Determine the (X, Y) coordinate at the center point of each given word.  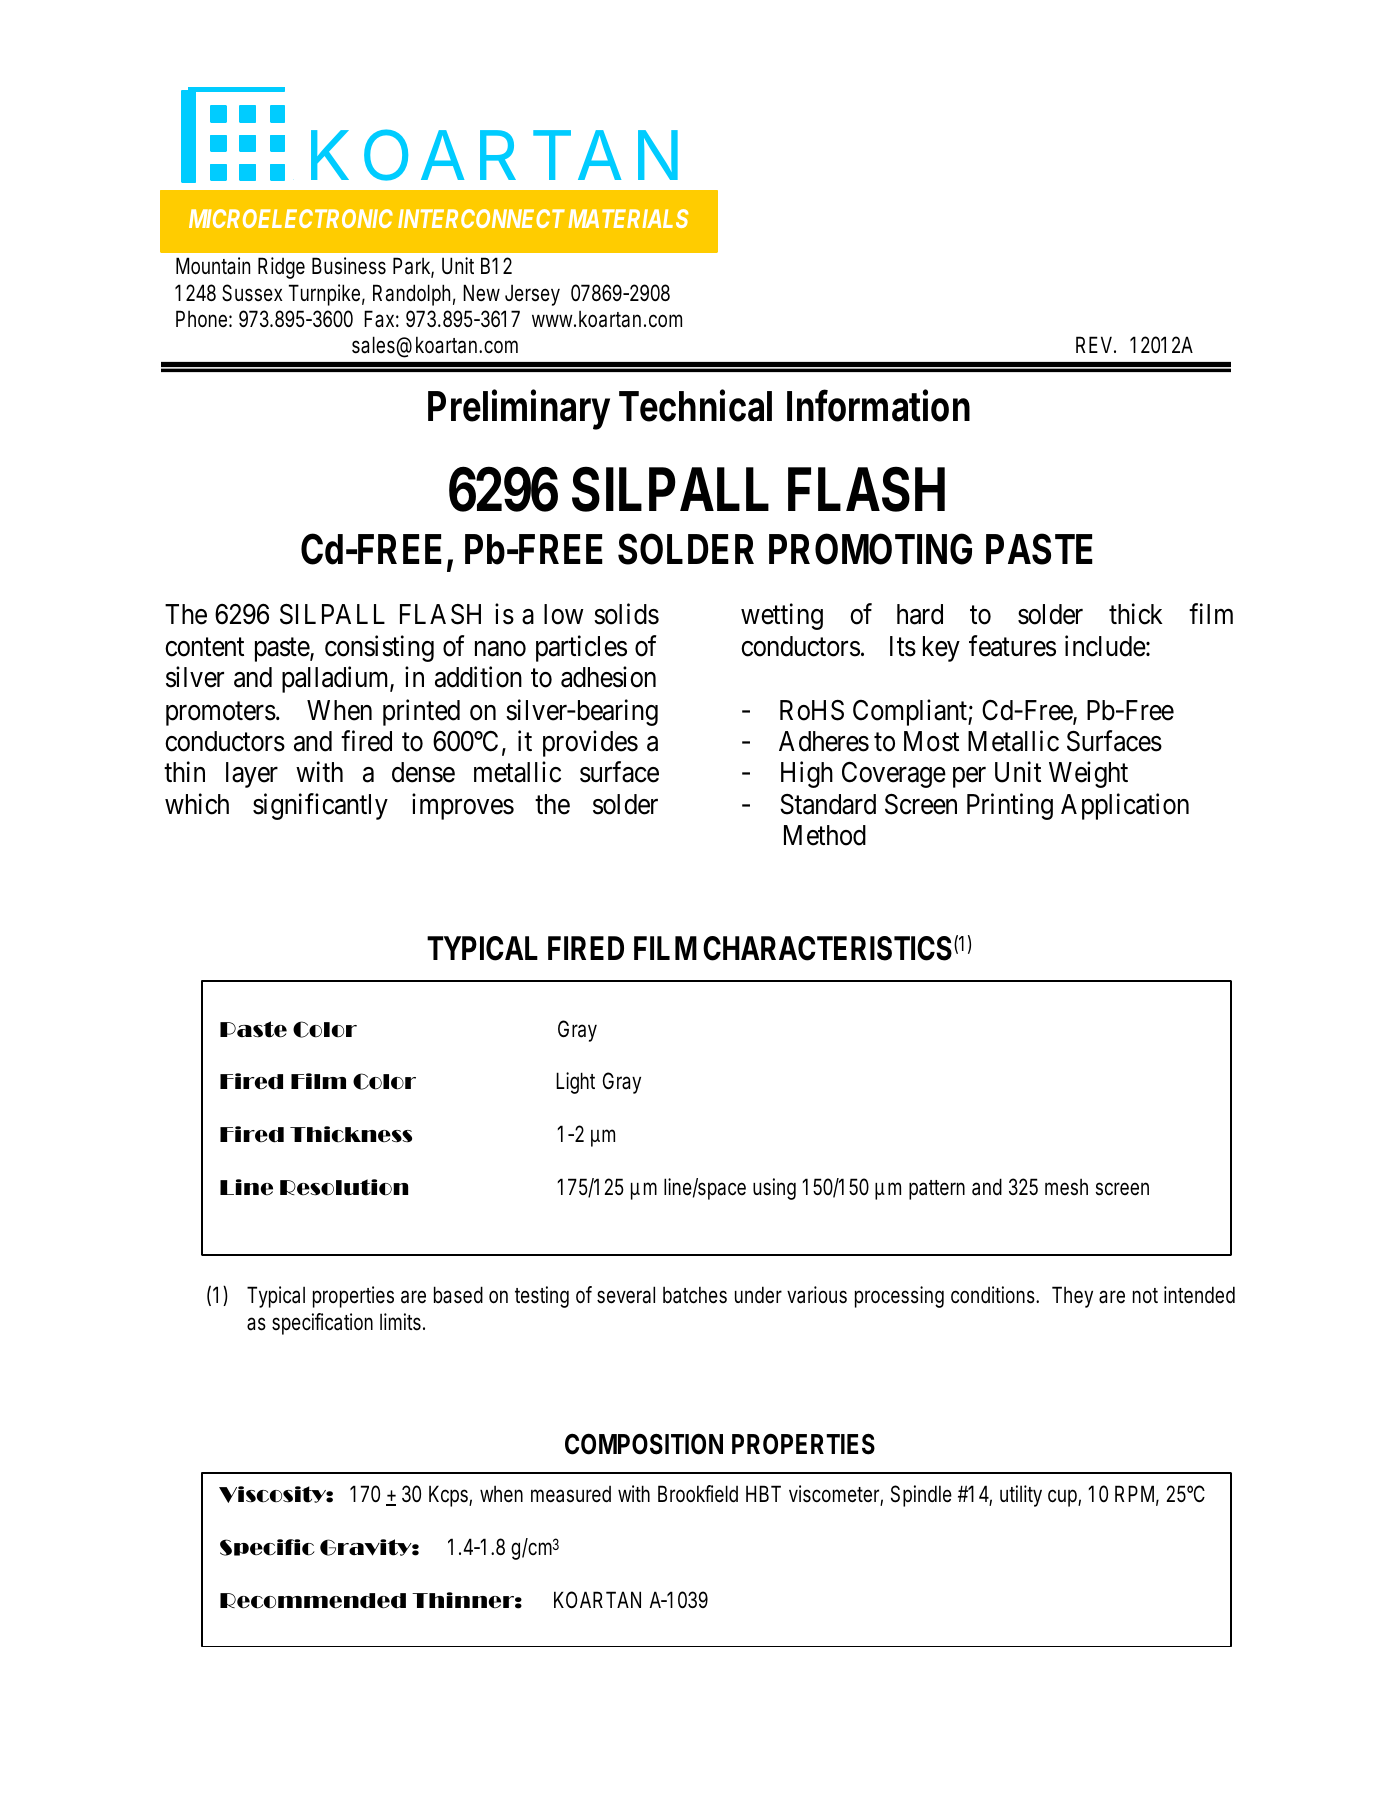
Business (349, 266)
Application (1125, 806)
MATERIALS (628, 218)
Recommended (313, 1601)
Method (825, 835)
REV (1096, 344)
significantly (320, 806)
